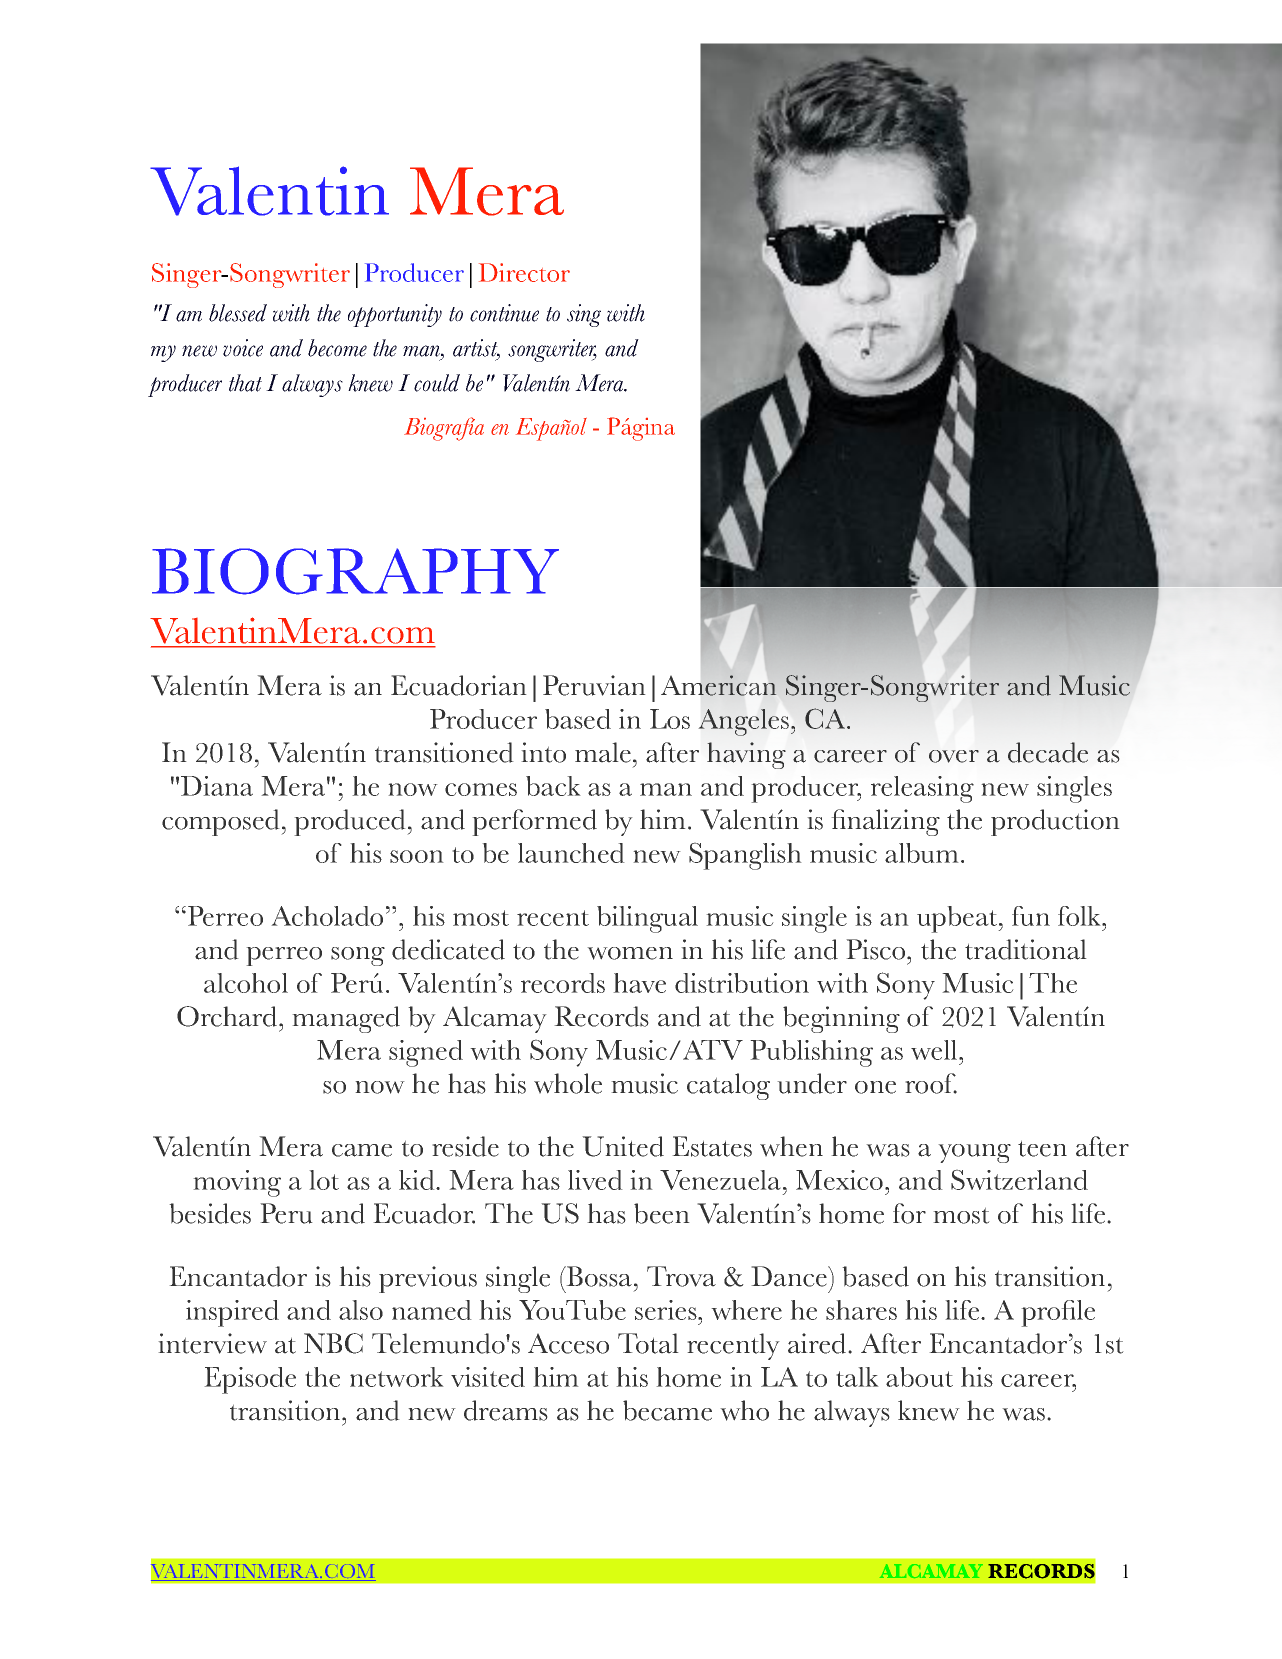 The width and height of the image is (1282, 1659). Describe the element at coordinates (670, 719) in the image. I see `Los` at that location.
